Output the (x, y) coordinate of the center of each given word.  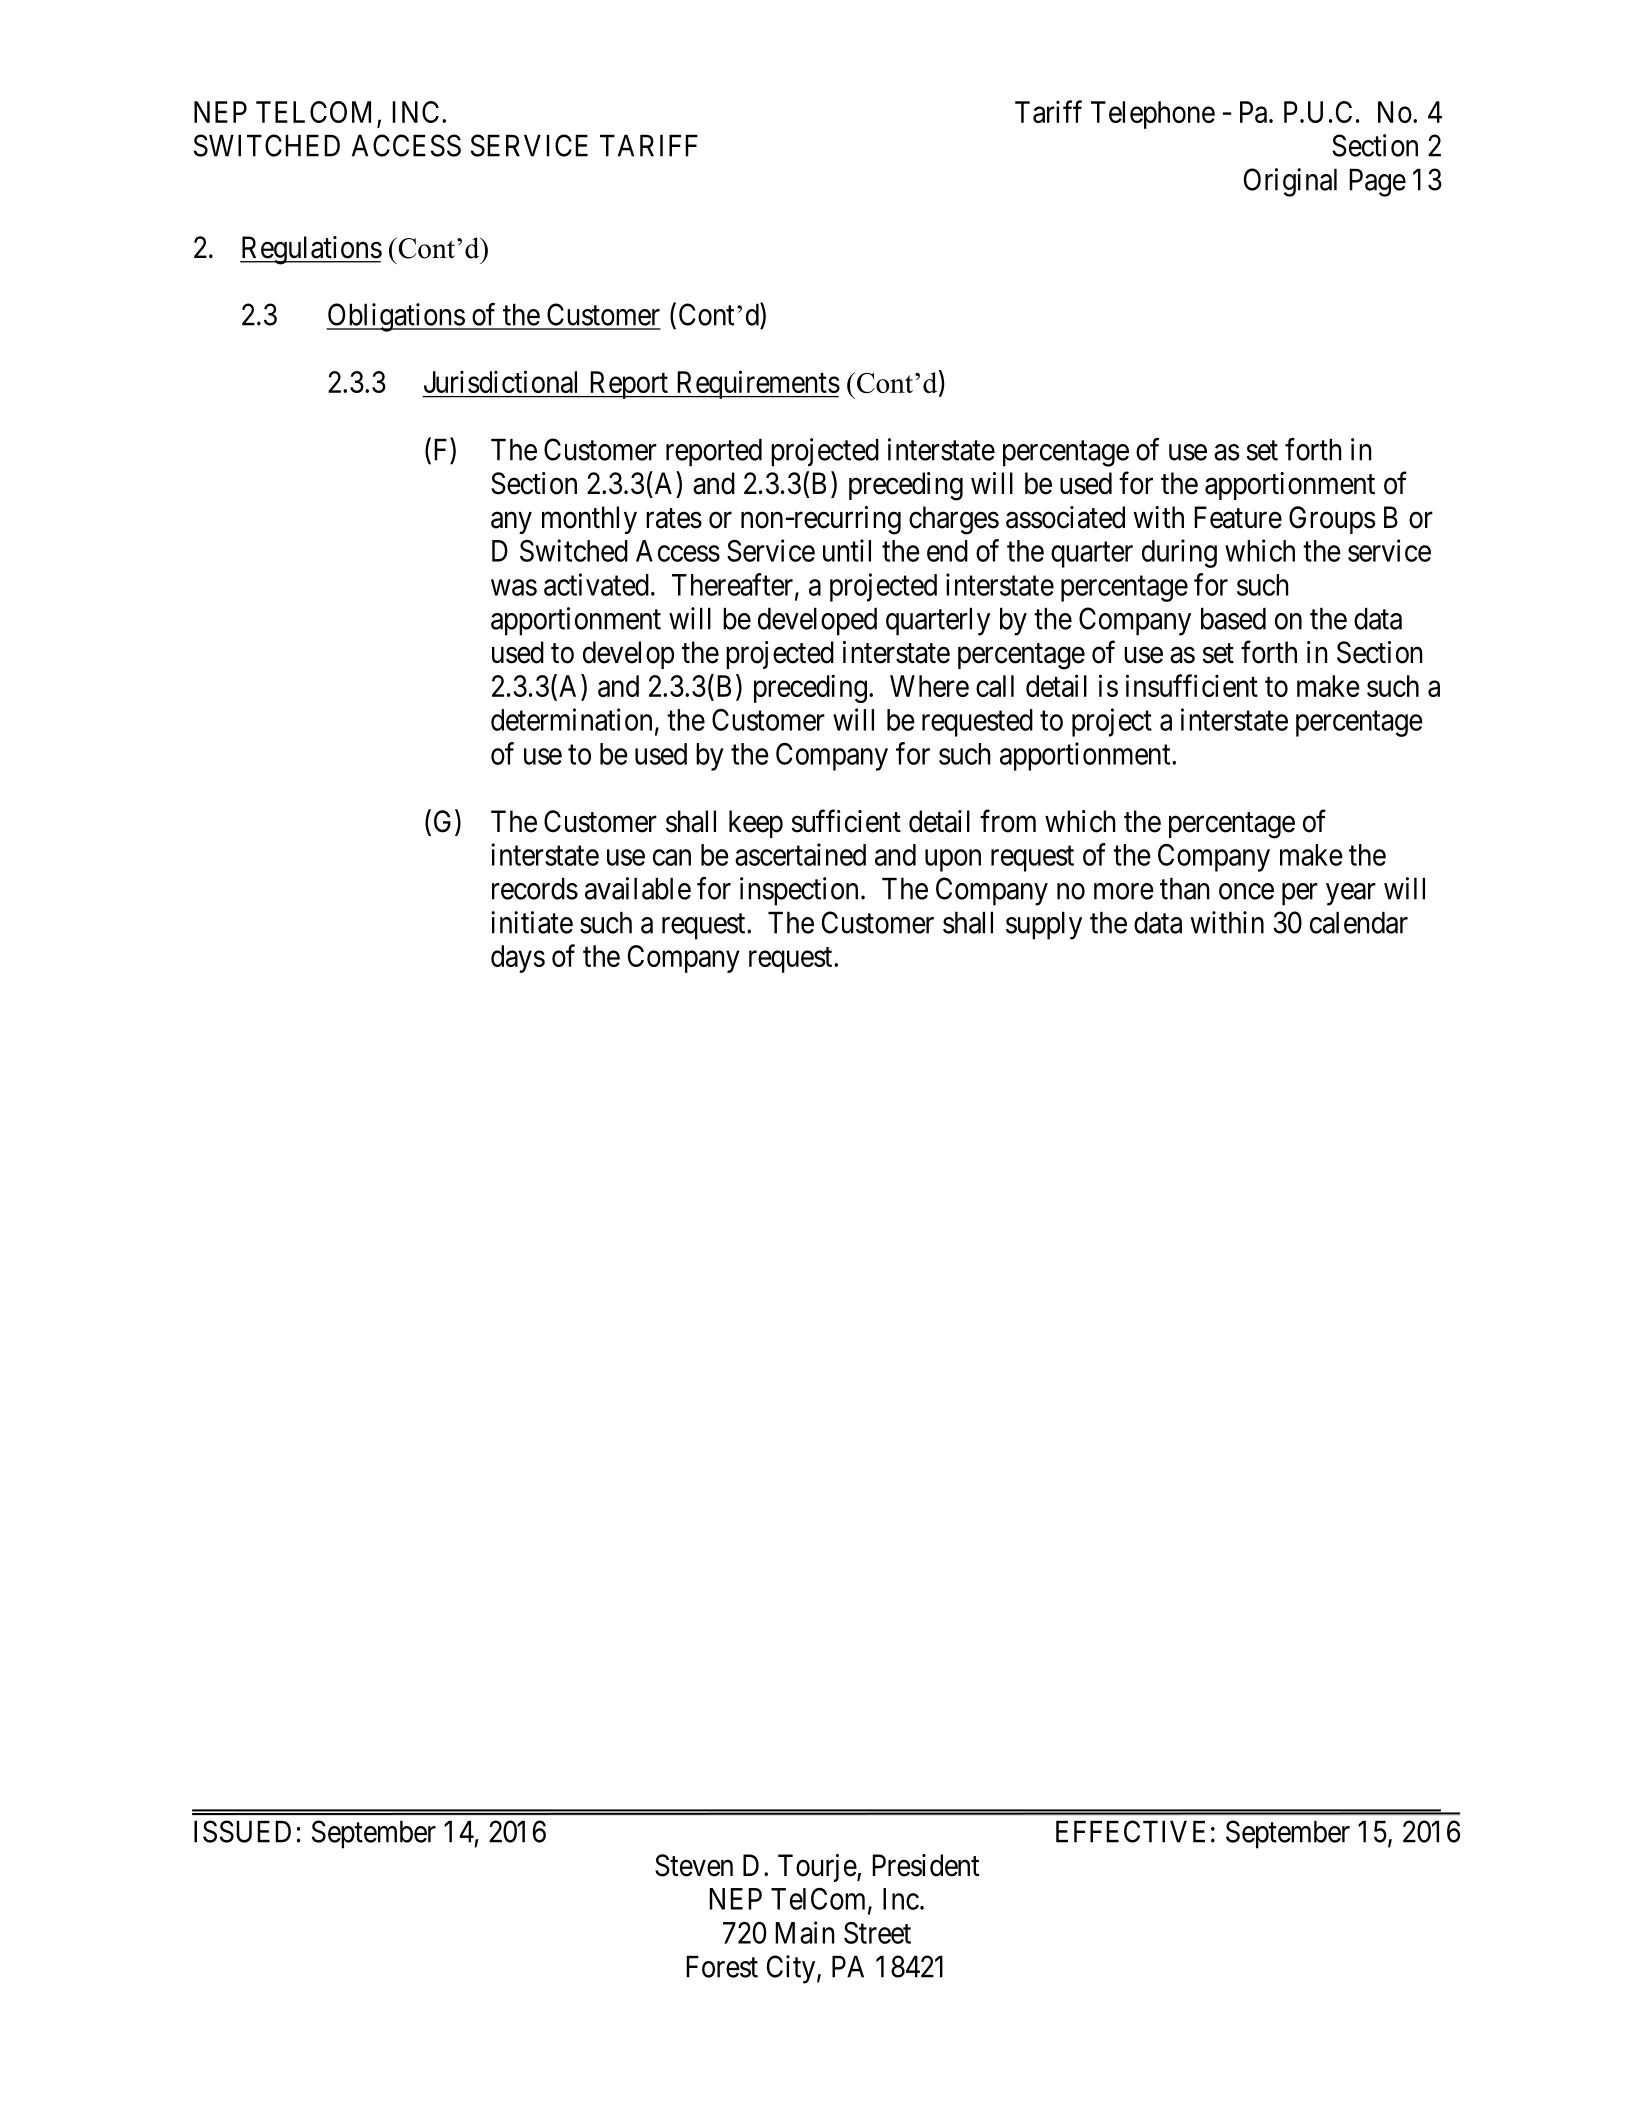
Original (1290, 182)
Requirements (757, 384)
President (925, 1865)
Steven (694, 1865)
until (847, 550)
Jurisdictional (500, 381)
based (1233, 619)
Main (804, 1932)
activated (596, 584)
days (518, 959)
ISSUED (242, 1831)
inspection (799, 891)
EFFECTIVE (1130, 1831)
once (1246, 891)
